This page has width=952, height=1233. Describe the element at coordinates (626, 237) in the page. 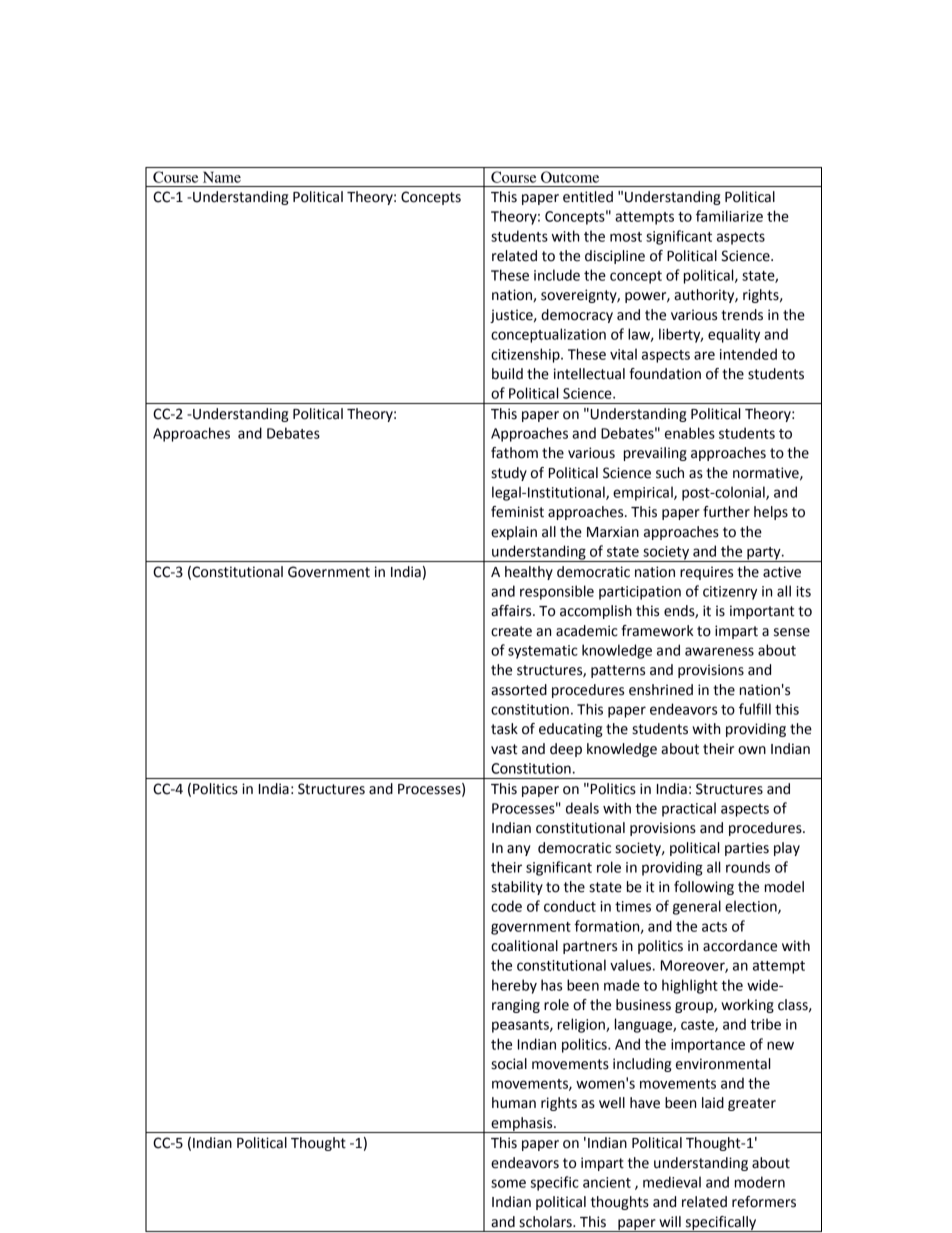

I see `most` at that location.
